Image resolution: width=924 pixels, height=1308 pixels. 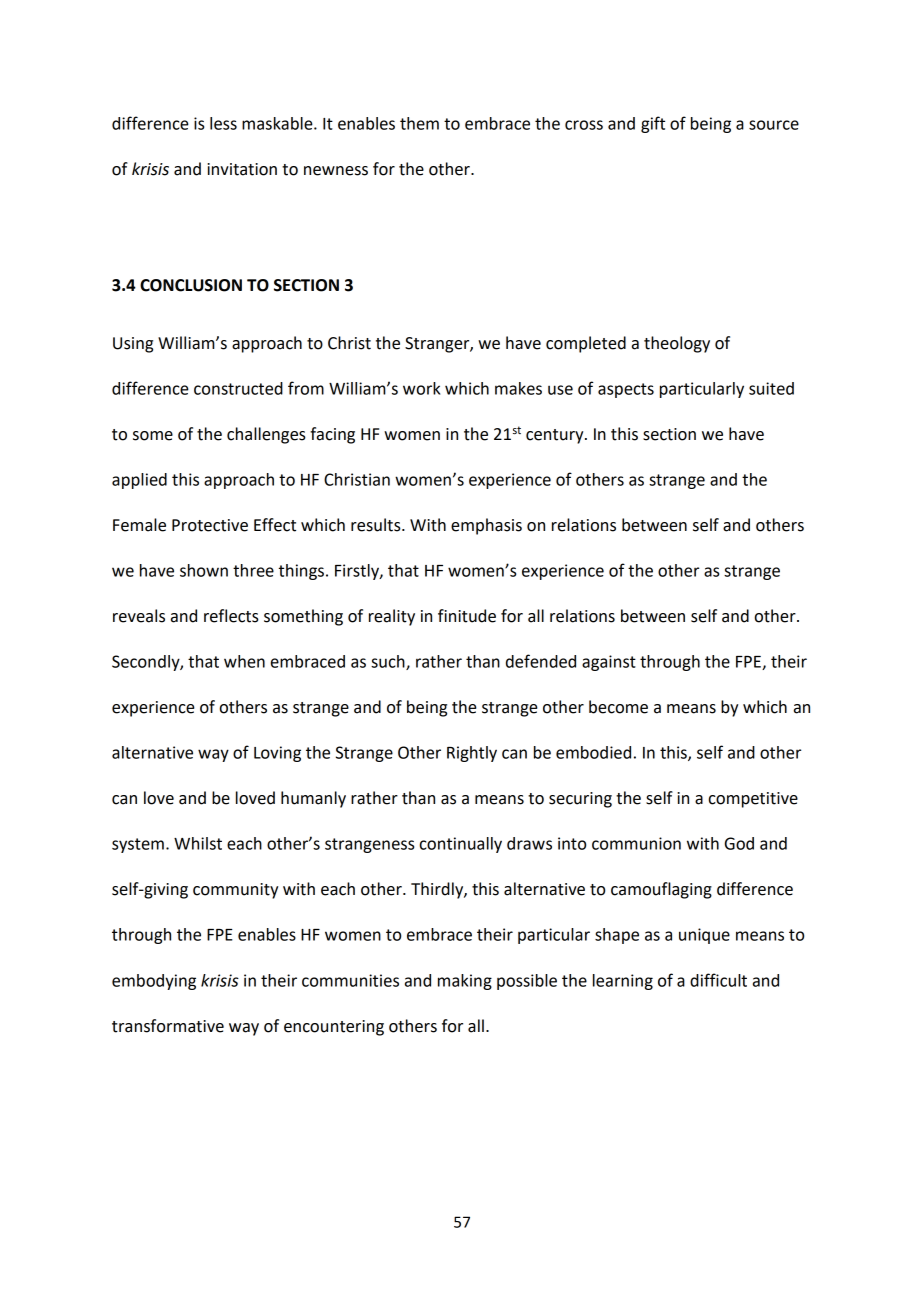 I want to click on constructed, so click(x=238, y=388).
